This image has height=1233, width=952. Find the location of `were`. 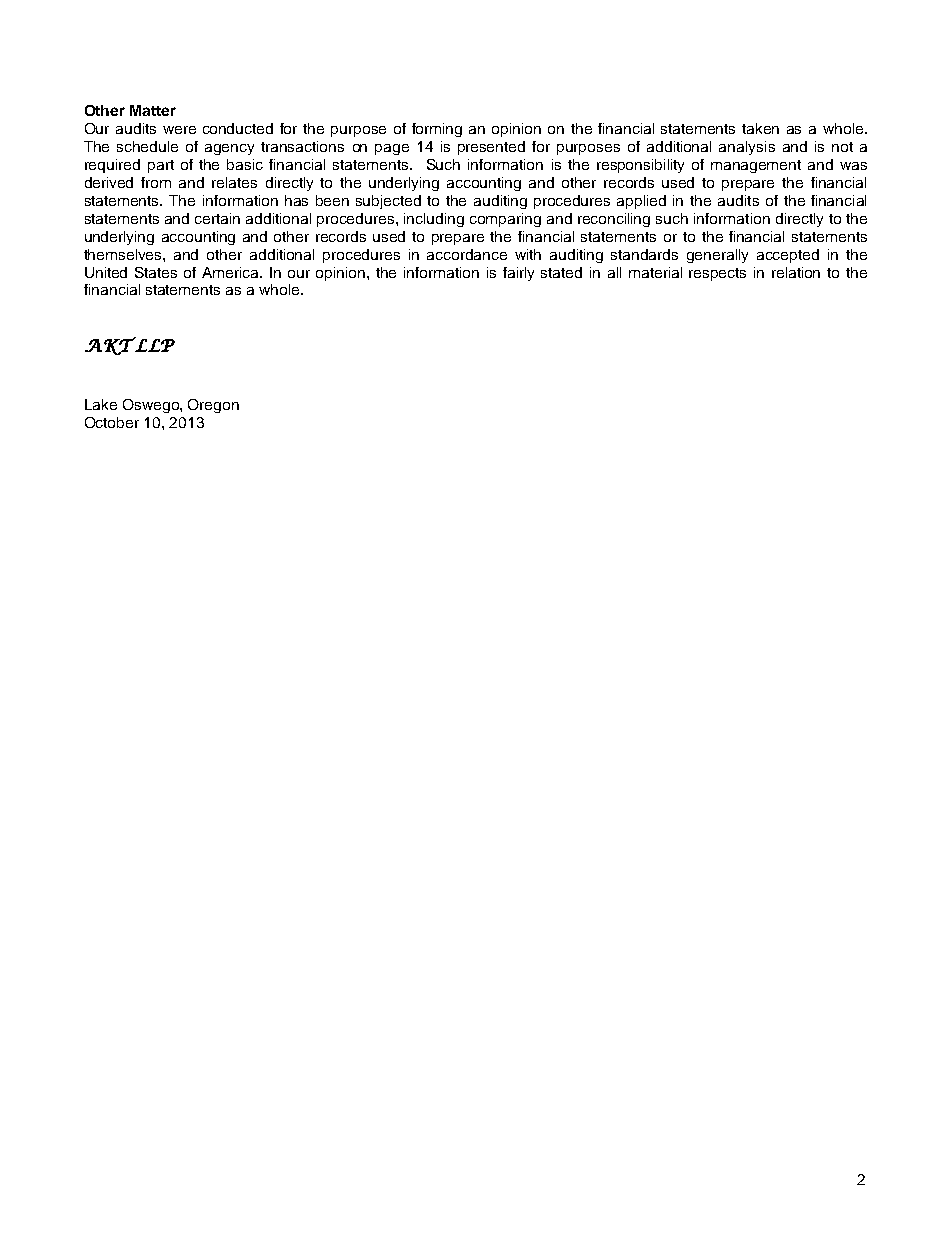

were is located at coordinates (179, 130).
